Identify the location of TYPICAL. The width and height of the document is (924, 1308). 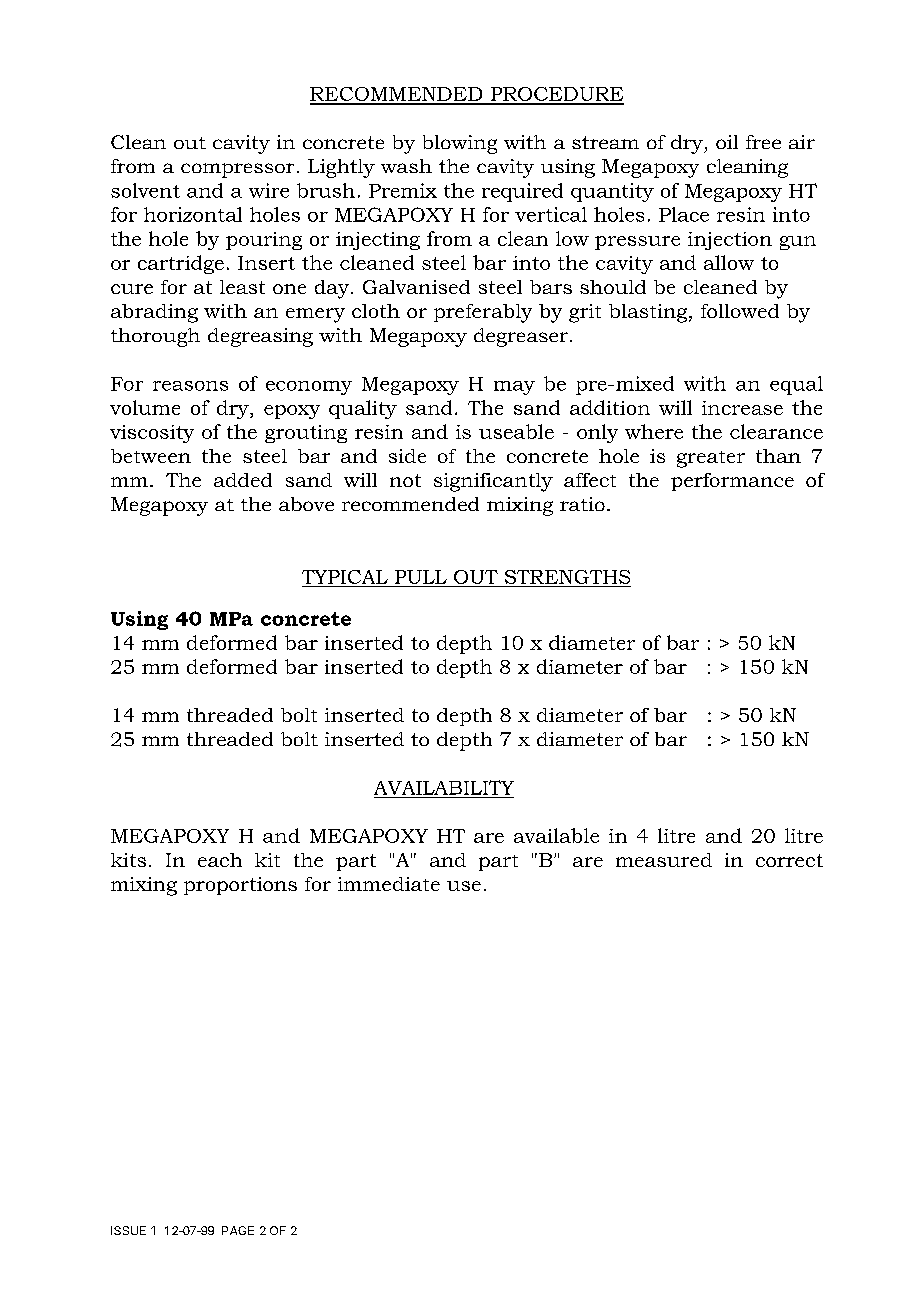
(345, 577).
